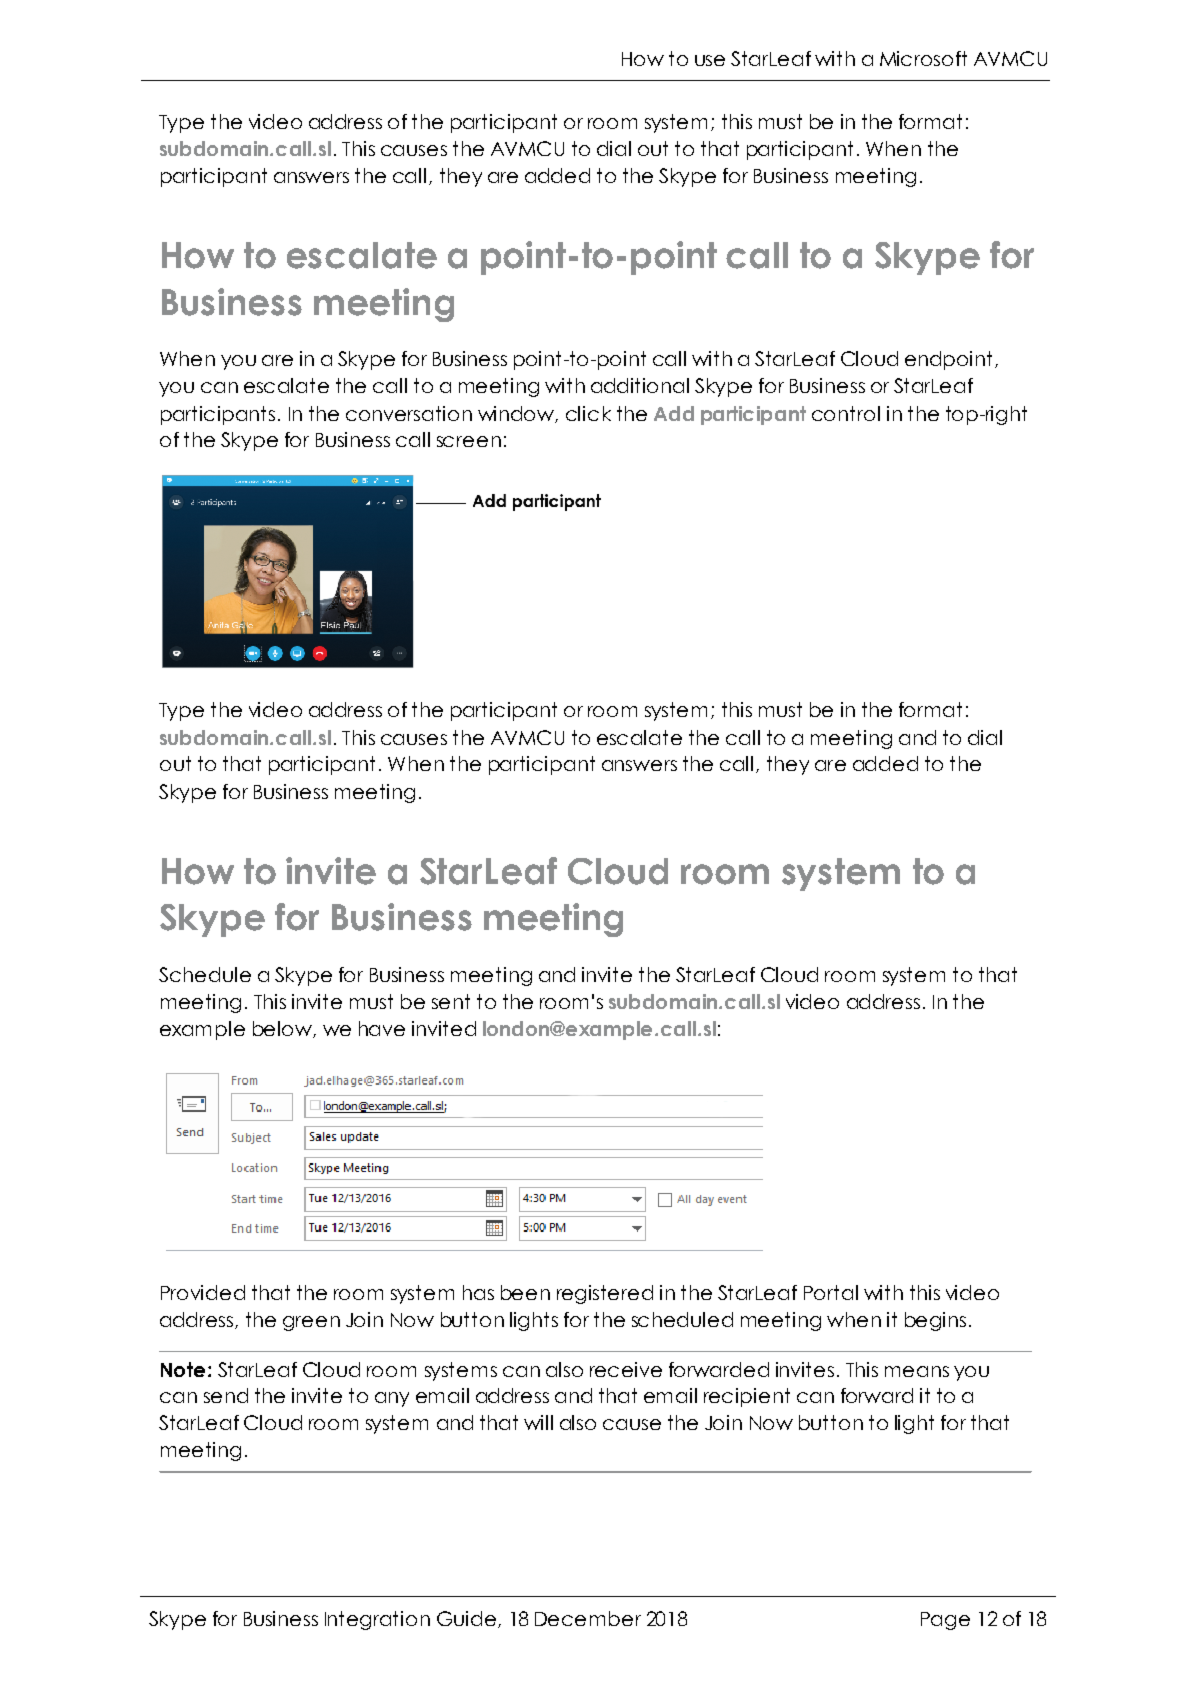 Image resolution: width=1192 pixels, height=1685 pixels. What do you see at coordinates (377, 1620) in the image?
I see `Integration` at bounding box center [377, 1620].
